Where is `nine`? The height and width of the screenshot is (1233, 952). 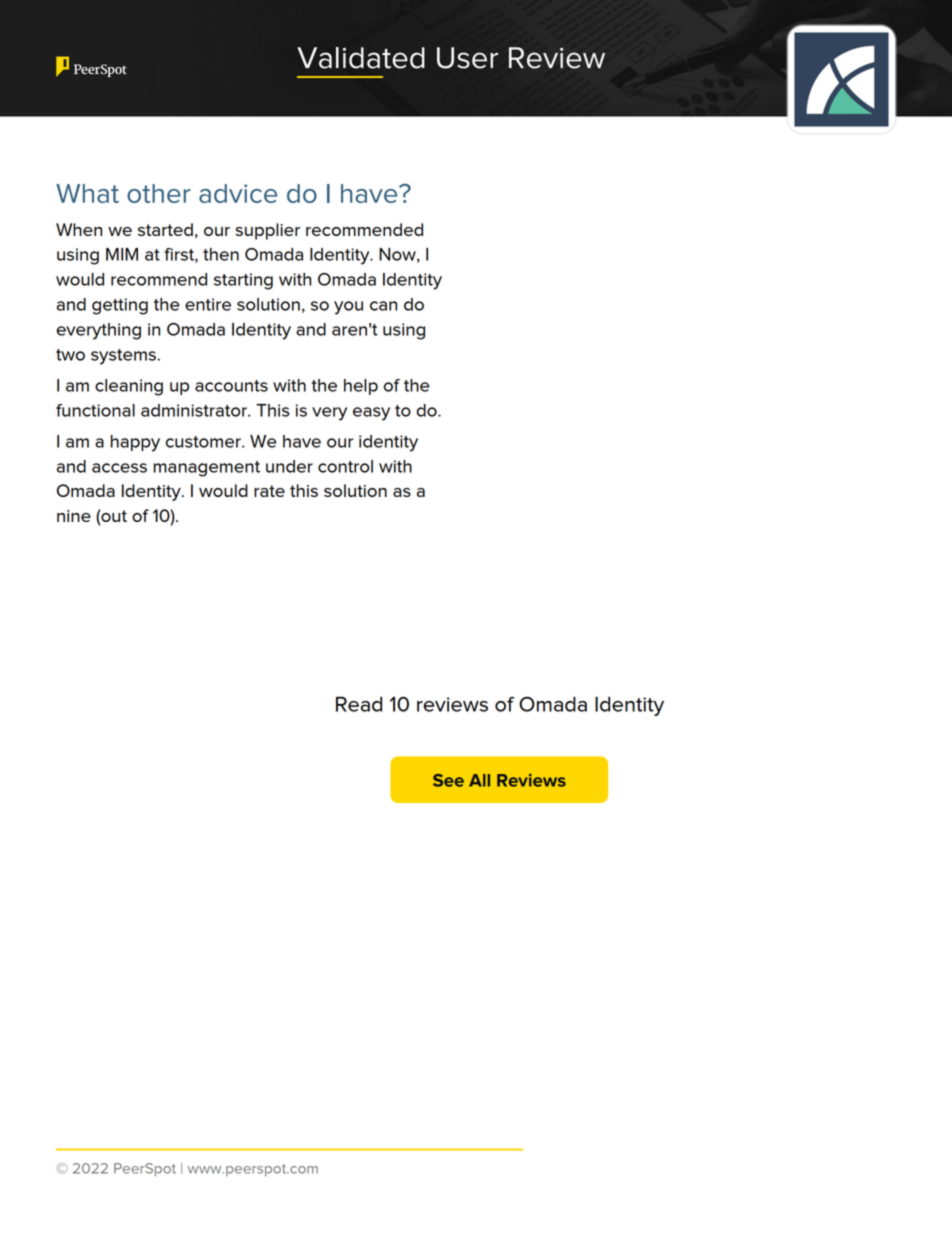 nine is located at coordinates (74, 516).
